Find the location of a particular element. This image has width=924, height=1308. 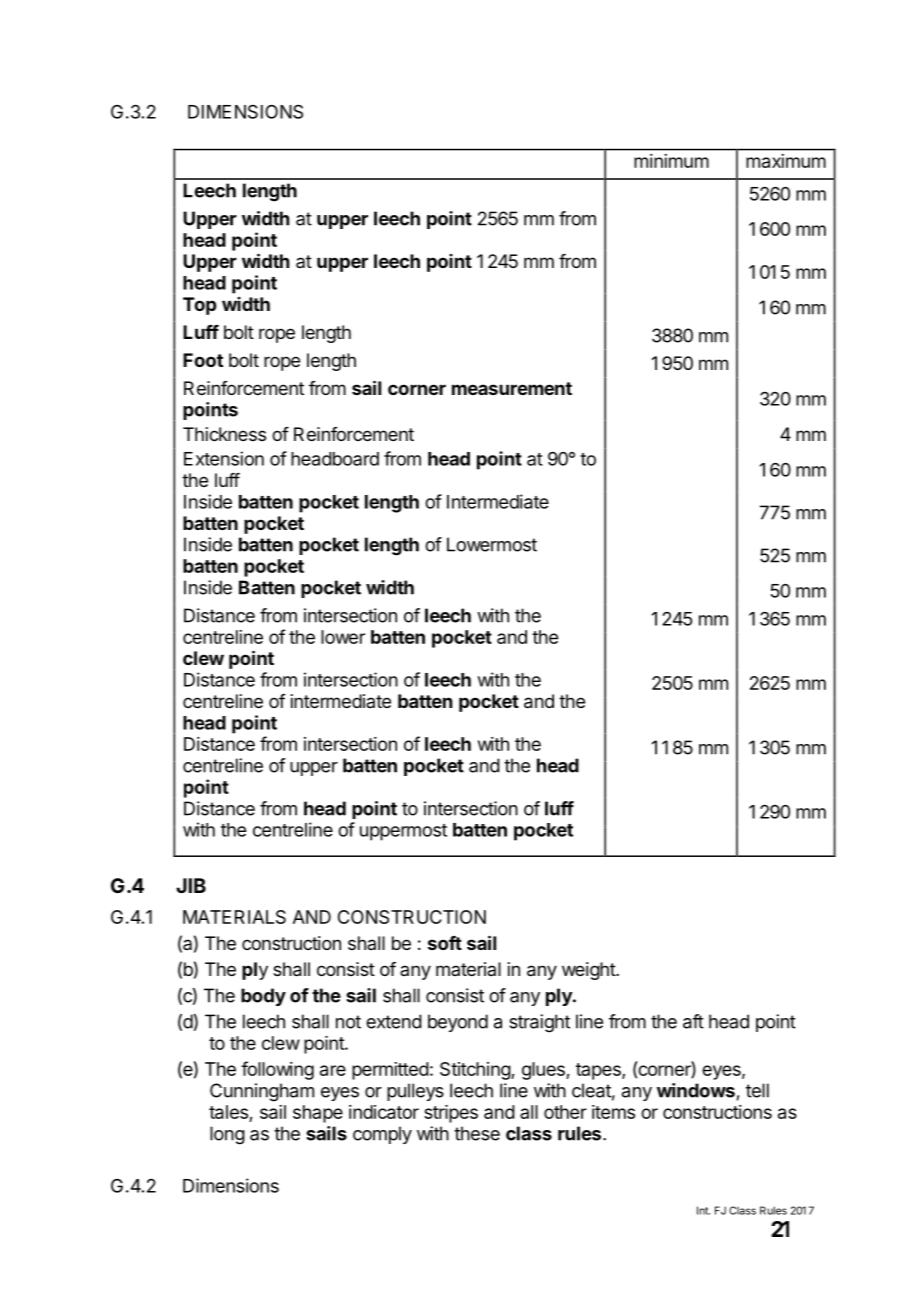

weight is located at coordinates (589, 971).
